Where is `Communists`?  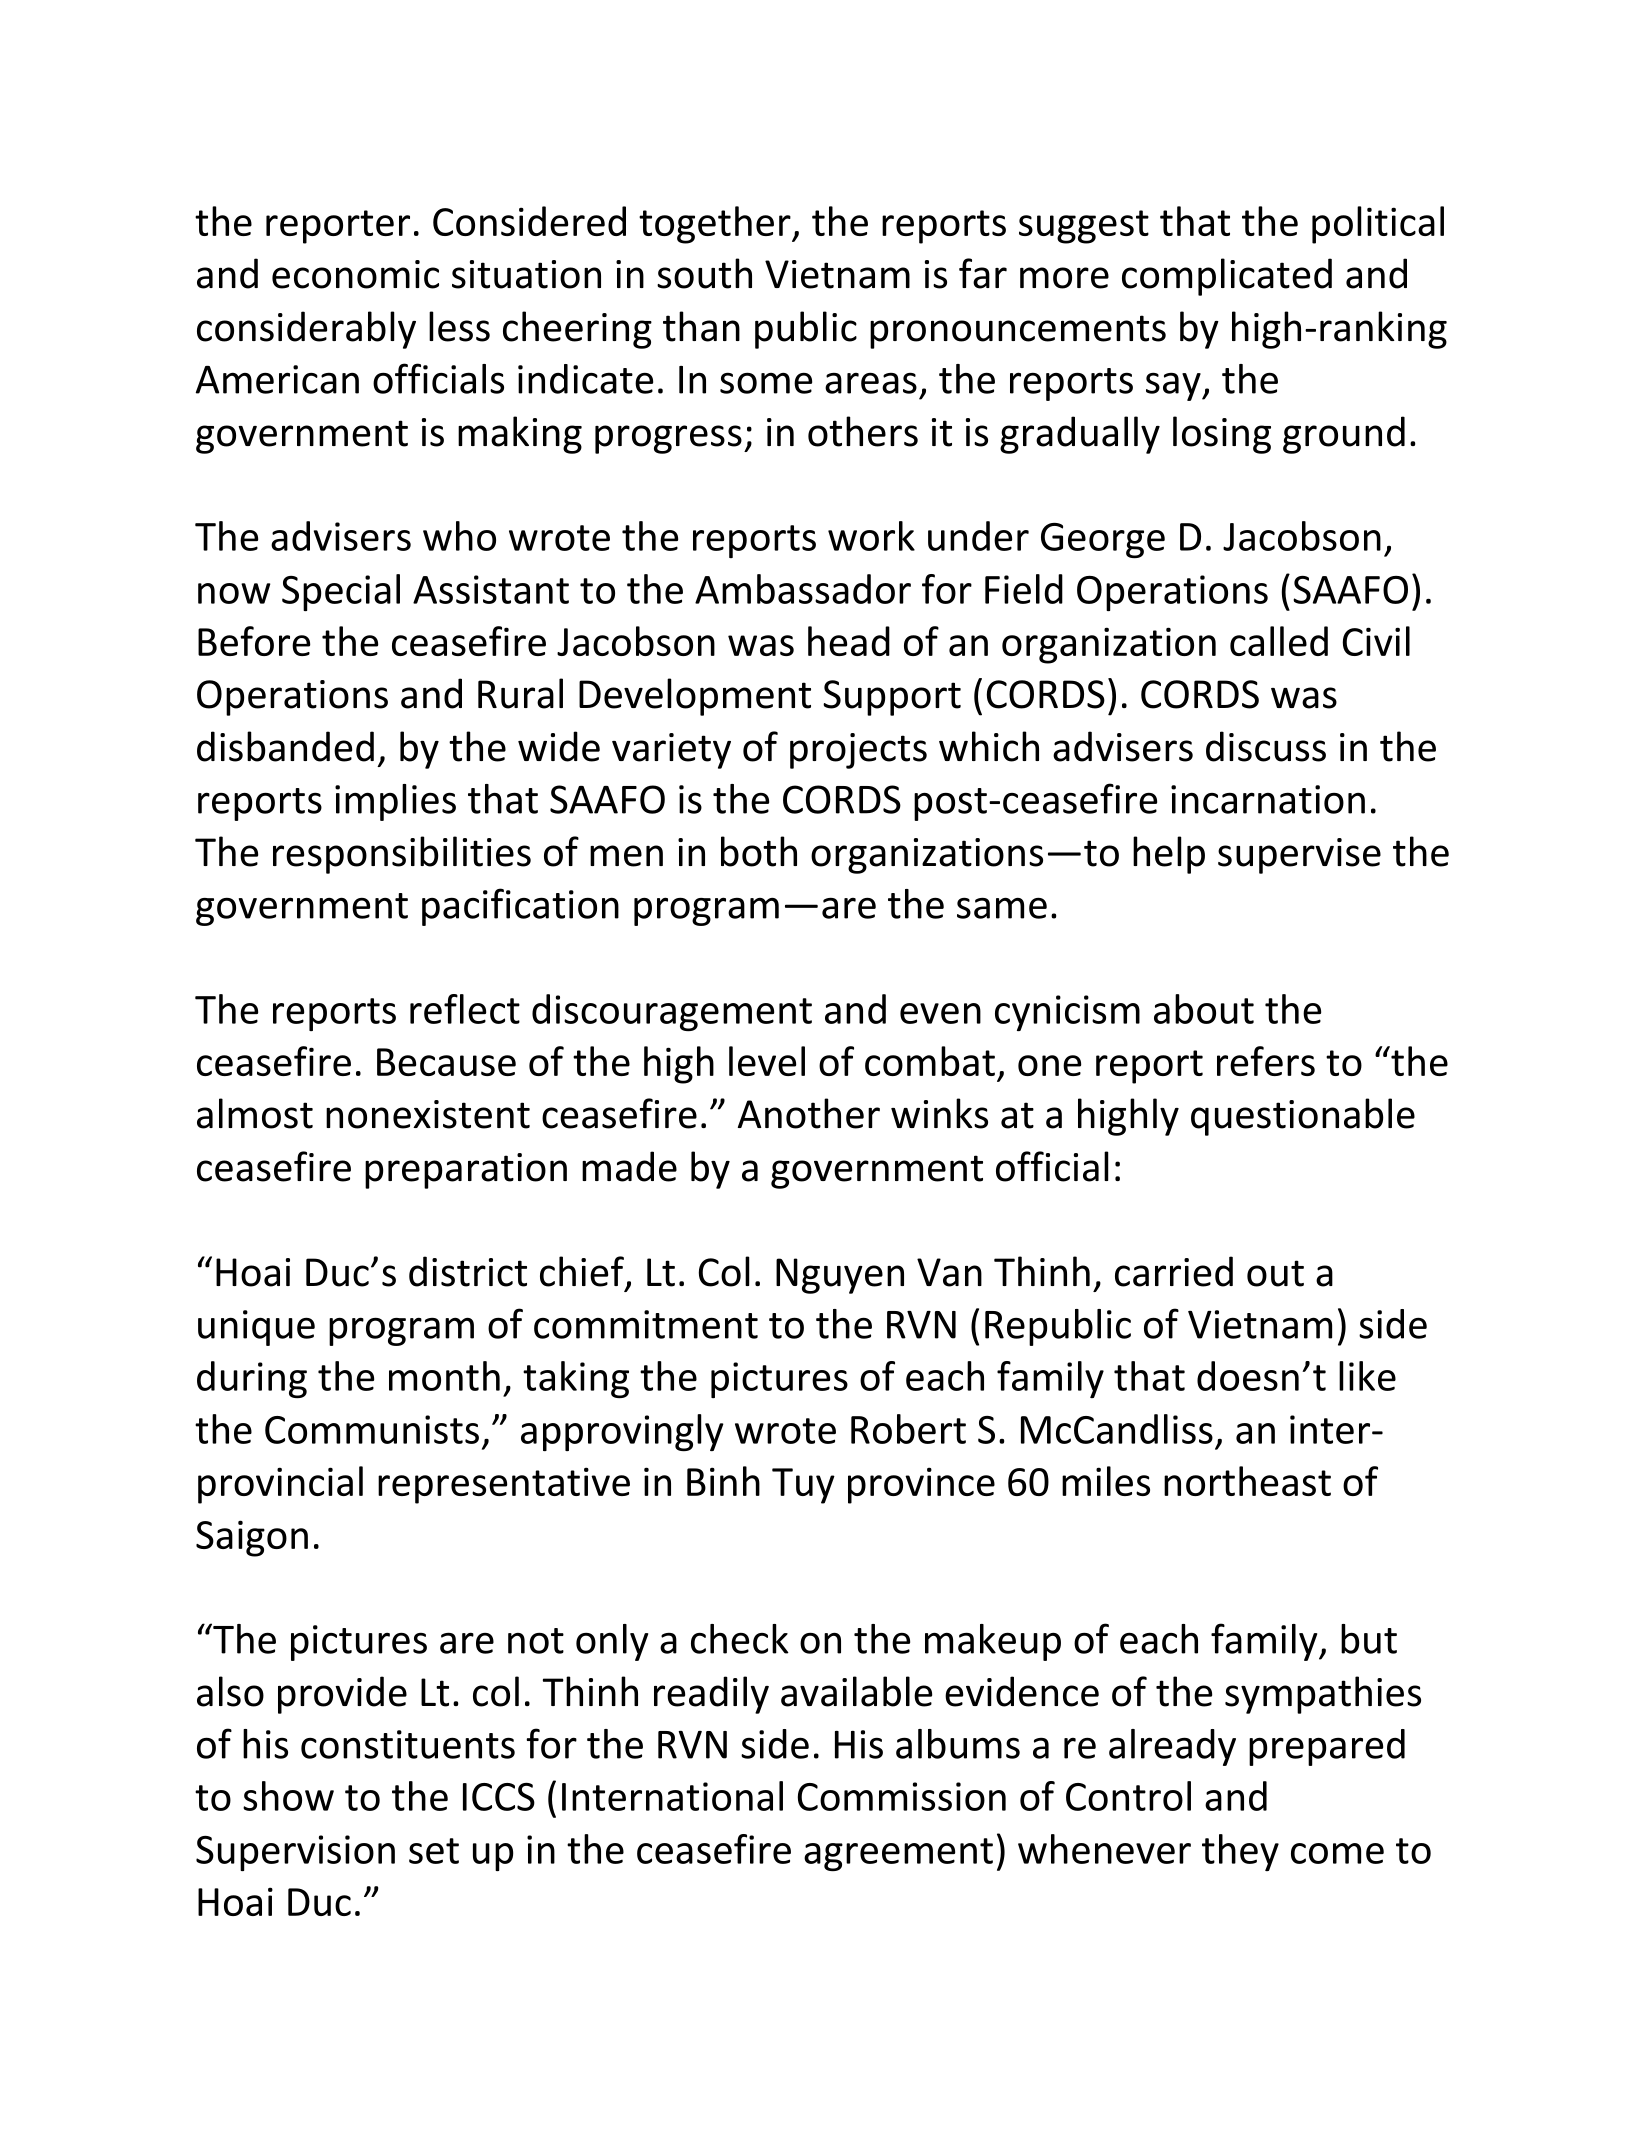 Communists is located at coordinates (372, 1429).
